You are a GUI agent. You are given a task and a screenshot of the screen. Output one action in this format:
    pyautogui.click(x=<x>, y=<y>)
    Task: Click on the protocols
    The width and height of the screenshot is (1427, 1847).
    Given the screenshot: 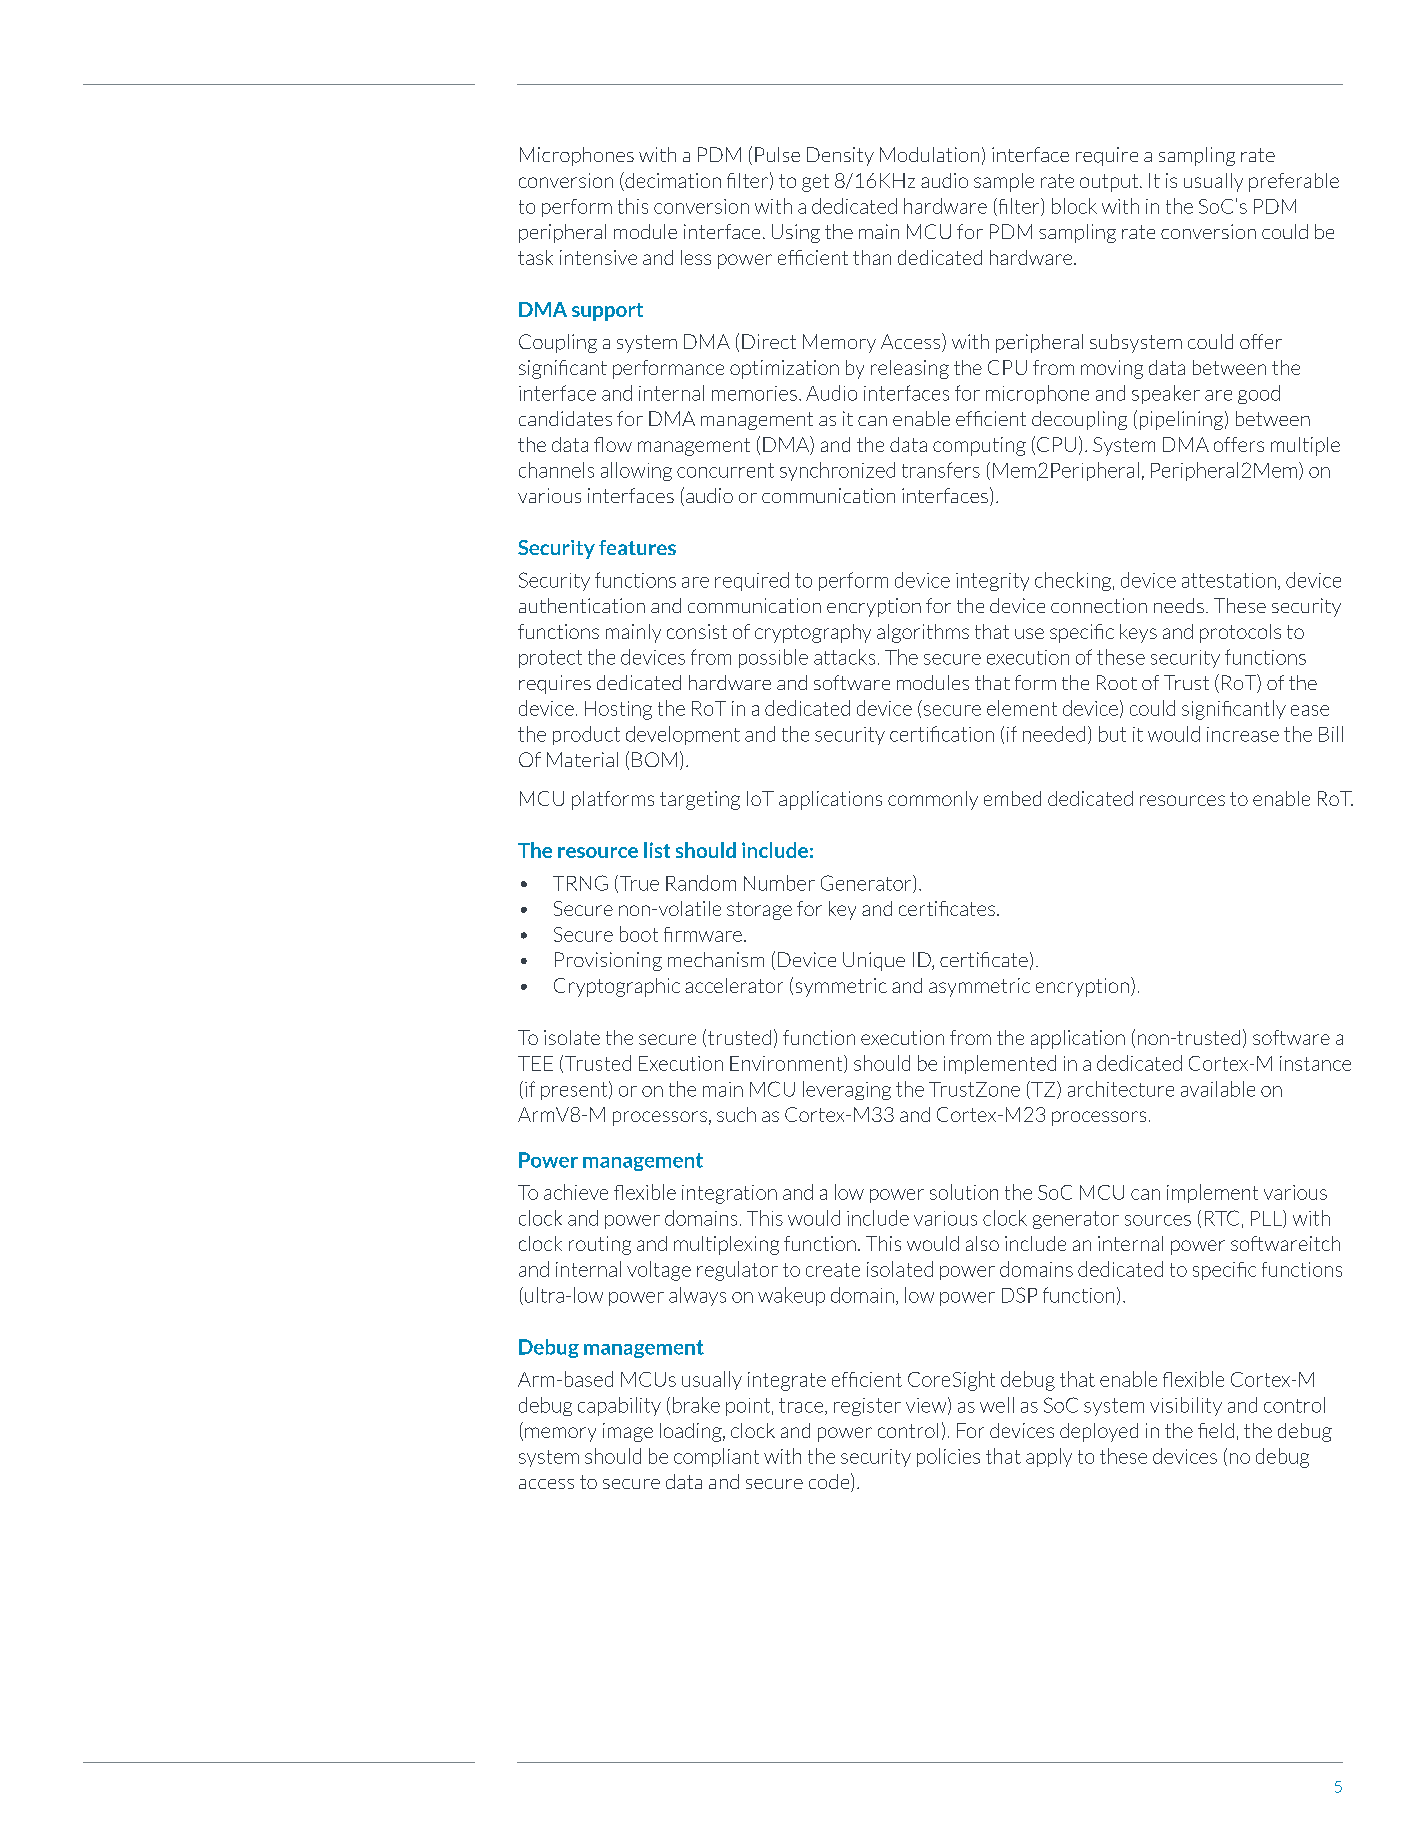 What is the action you would take?
    pyautogui.click(x=1240, y=633)
